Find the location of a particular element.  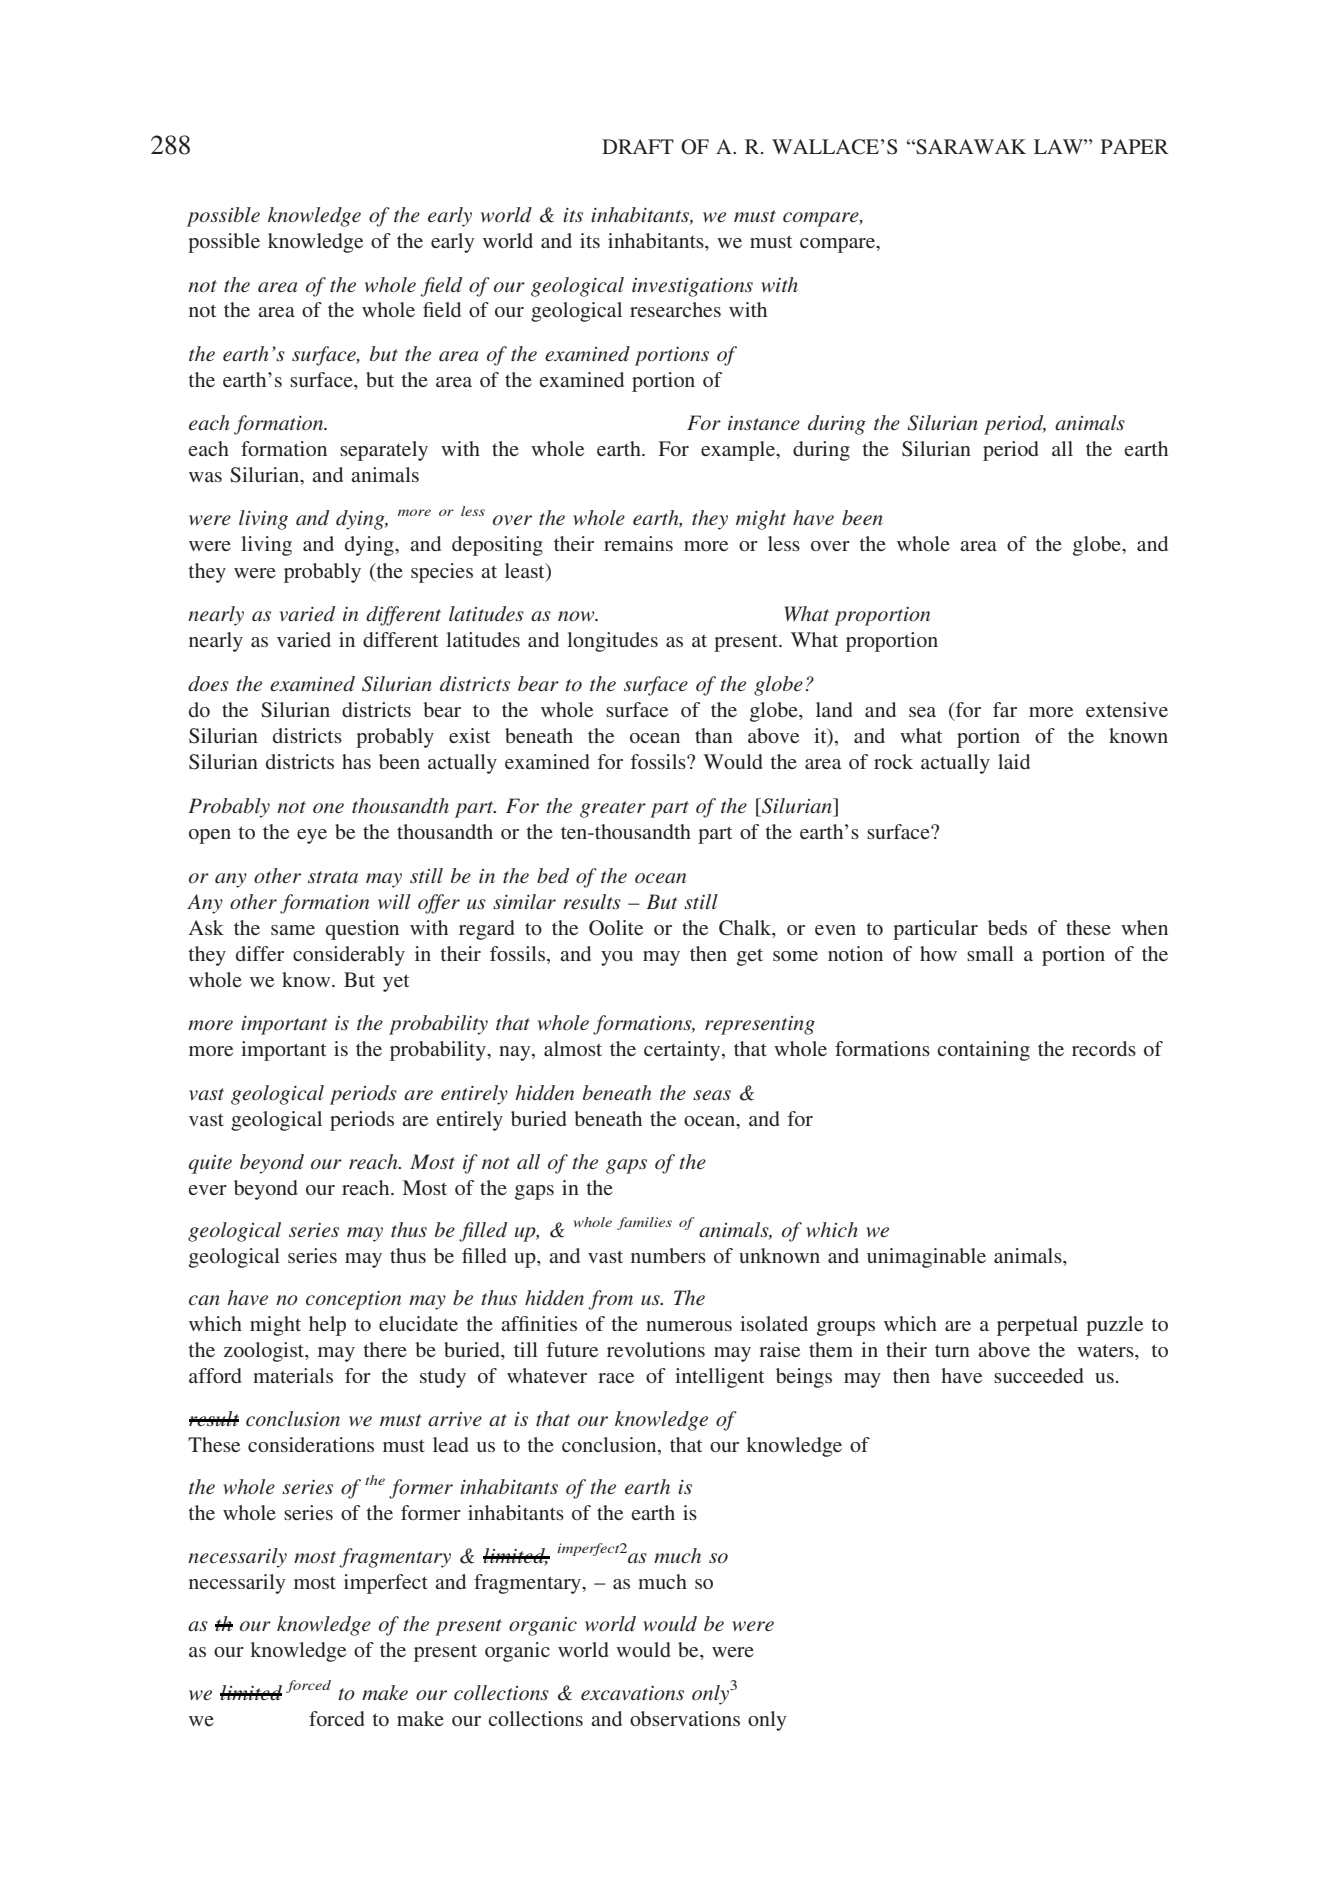

observations is located at coordinates (685, 1718).
